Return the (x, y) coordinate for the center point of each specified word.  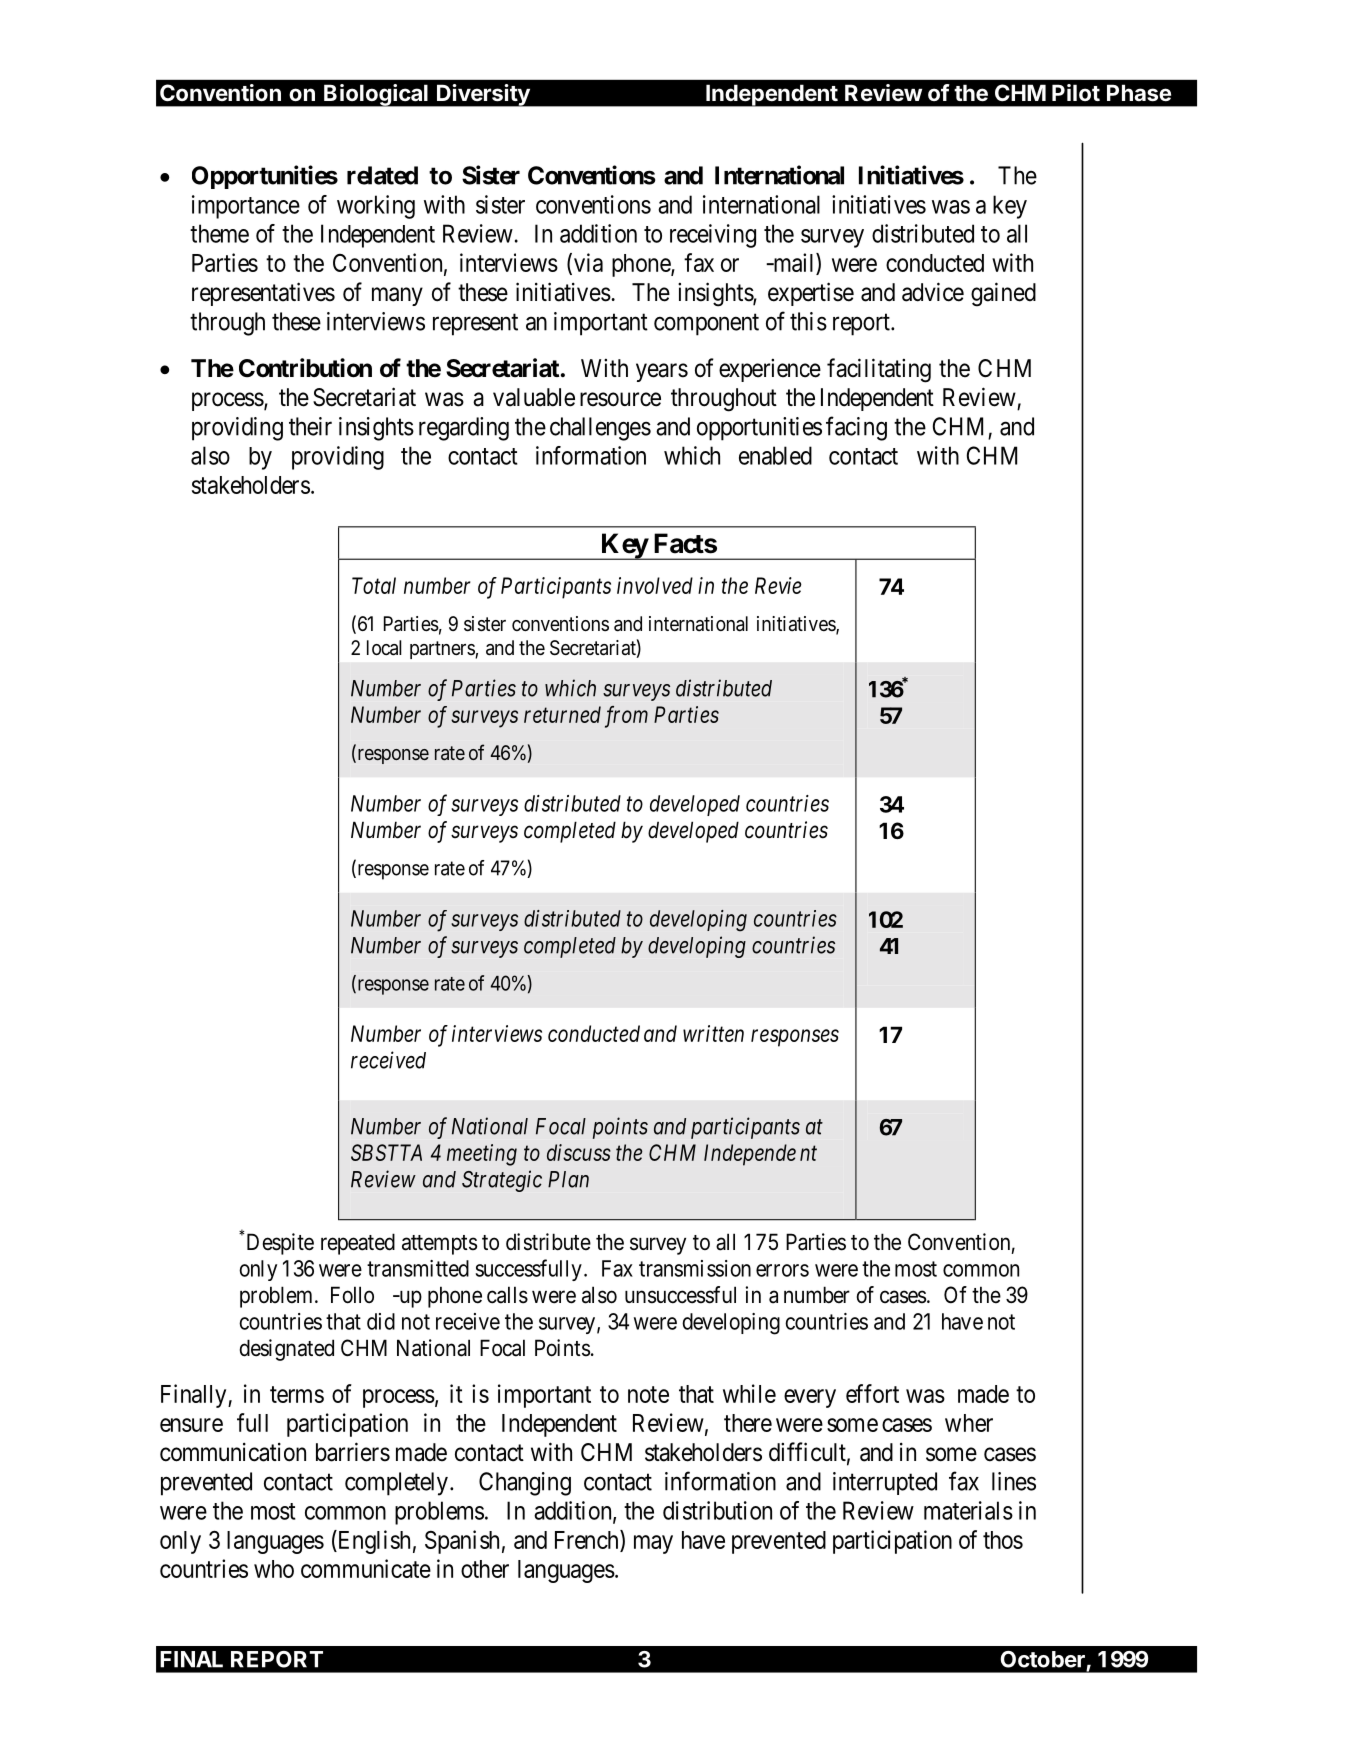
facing (856, 428)
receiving (713, 236)
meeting (482, 1155)
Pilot (1076, 92)
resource (620, 399)
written (713, 1033)
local (384, 648)
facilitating (879, 370)
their (310, 426)
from (626, 717)
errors (782, 1270)
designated (286, 1350)
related (382, 175)
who (274, 1569)
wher (969, 1423)
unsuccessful (680, 1295)
